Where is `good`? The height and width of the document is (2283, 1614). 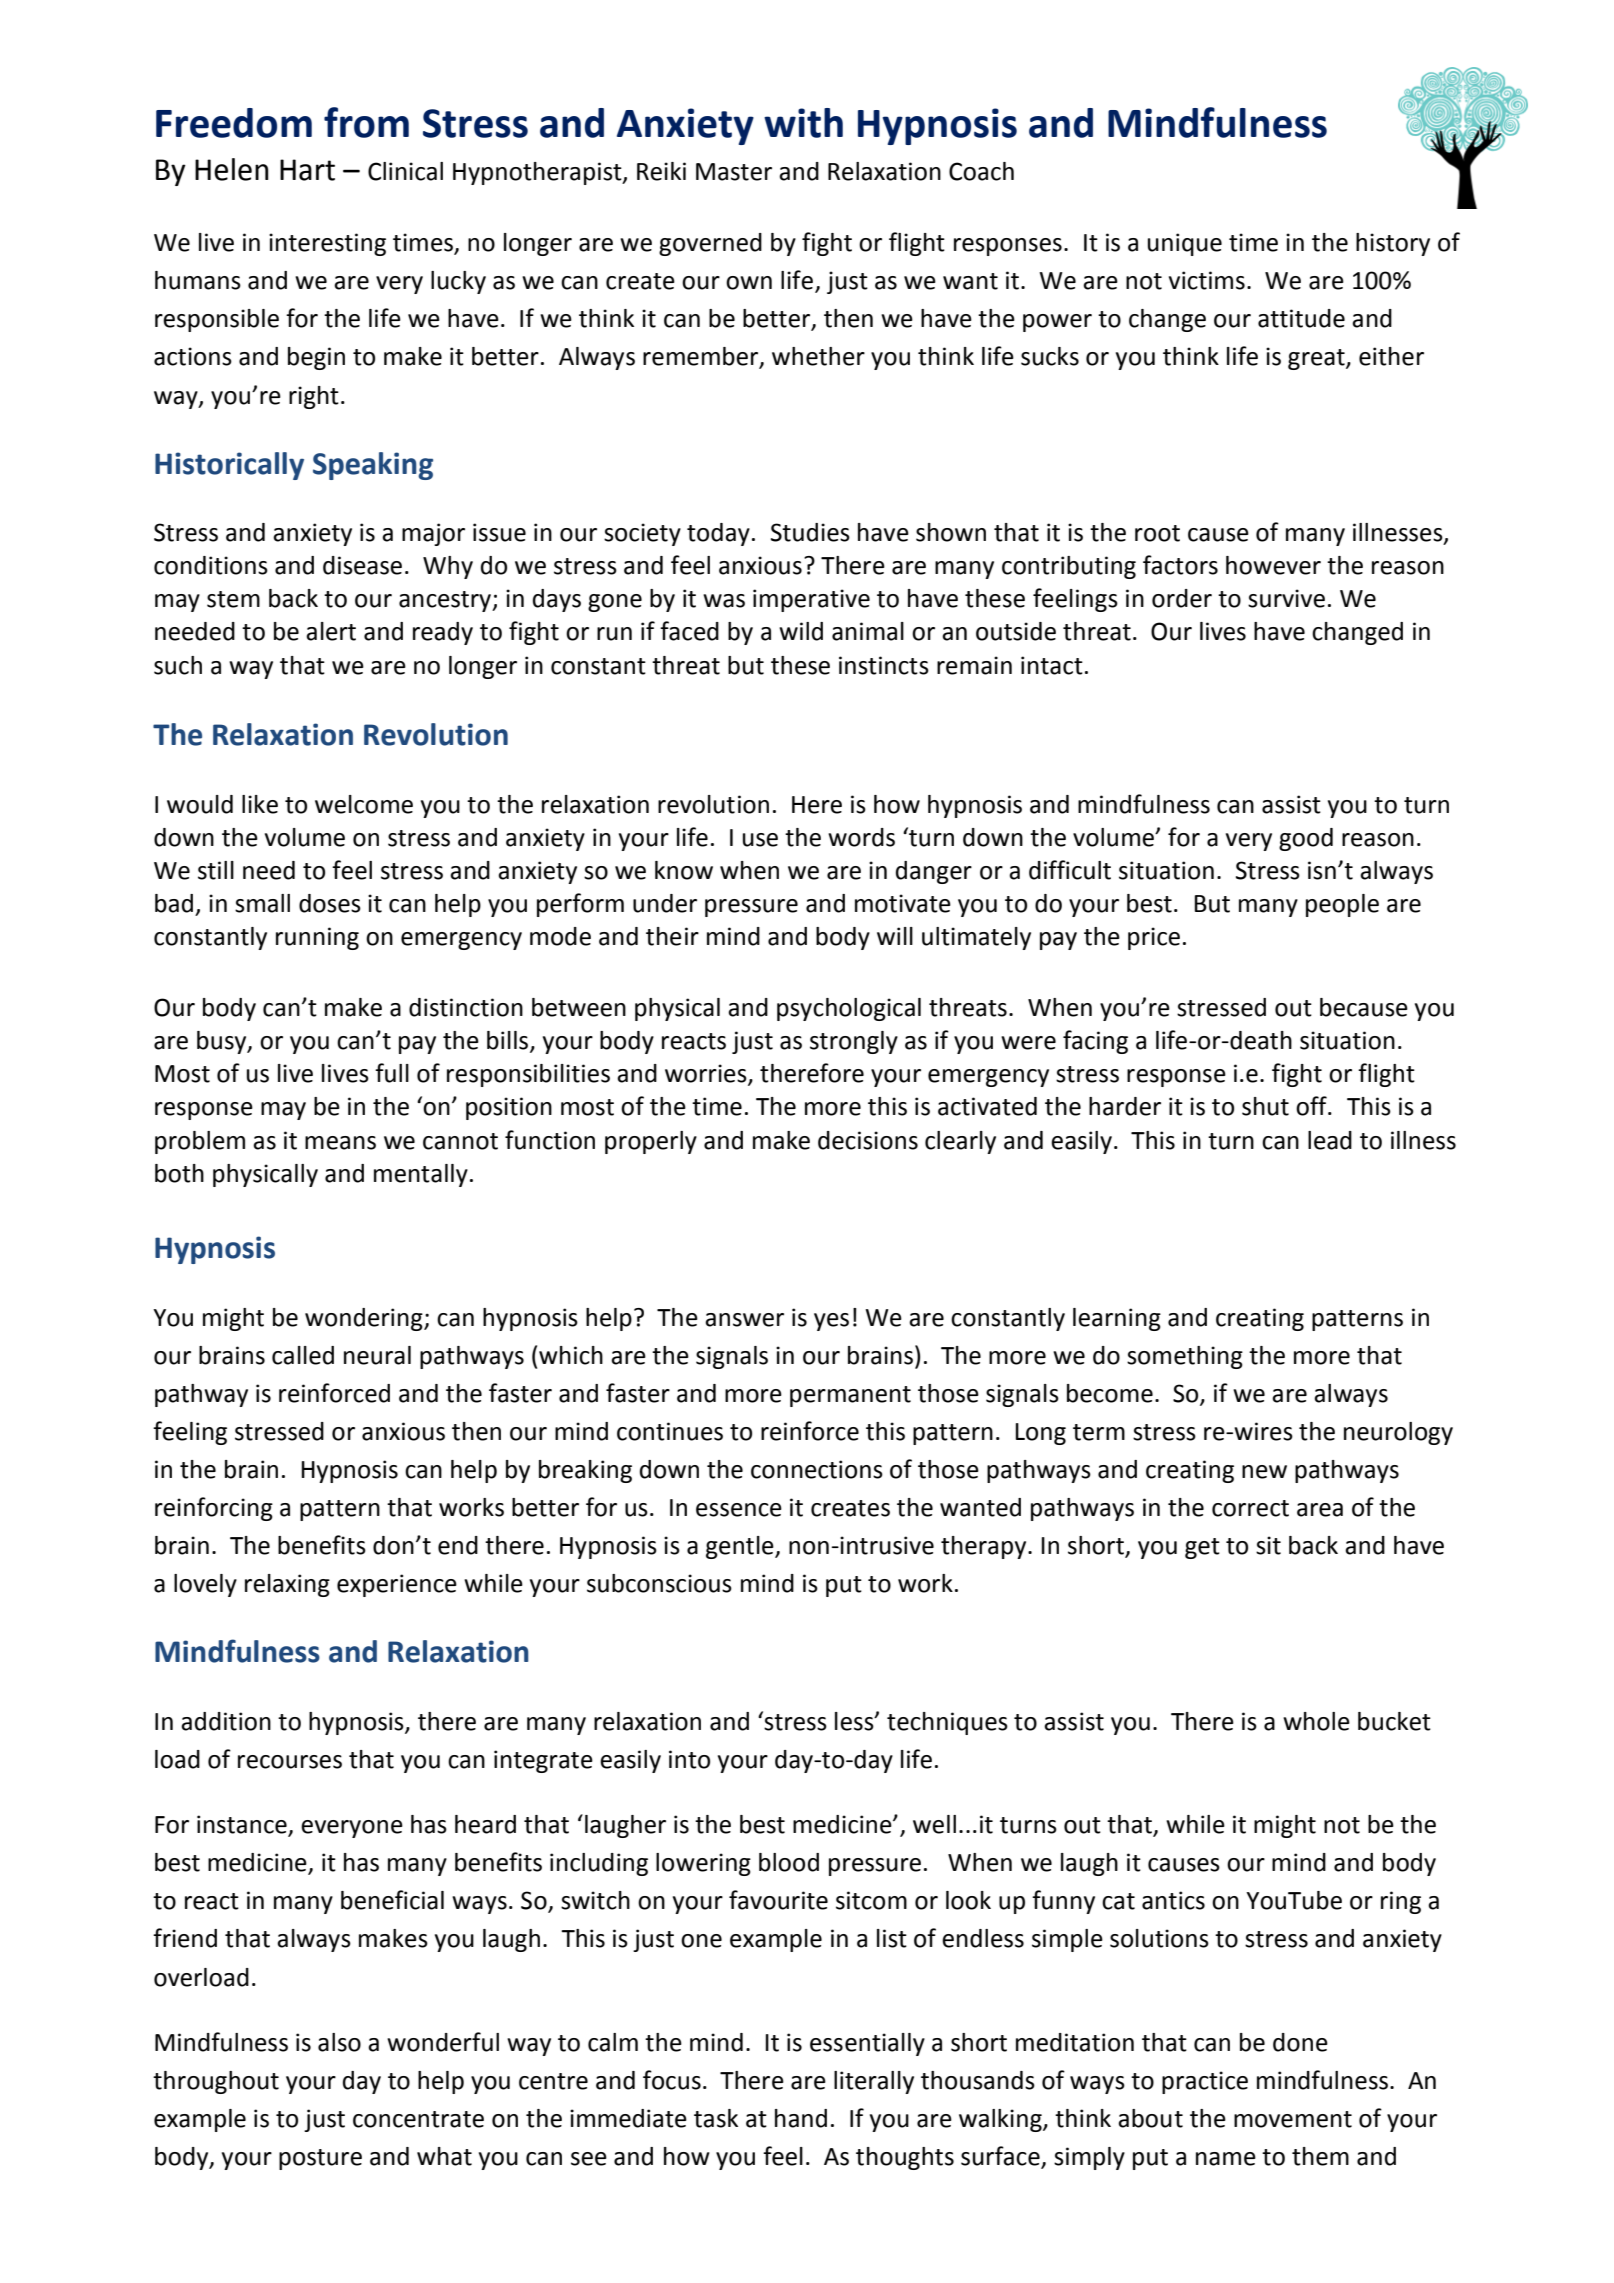
good is located at coordinates (1306, 839).
